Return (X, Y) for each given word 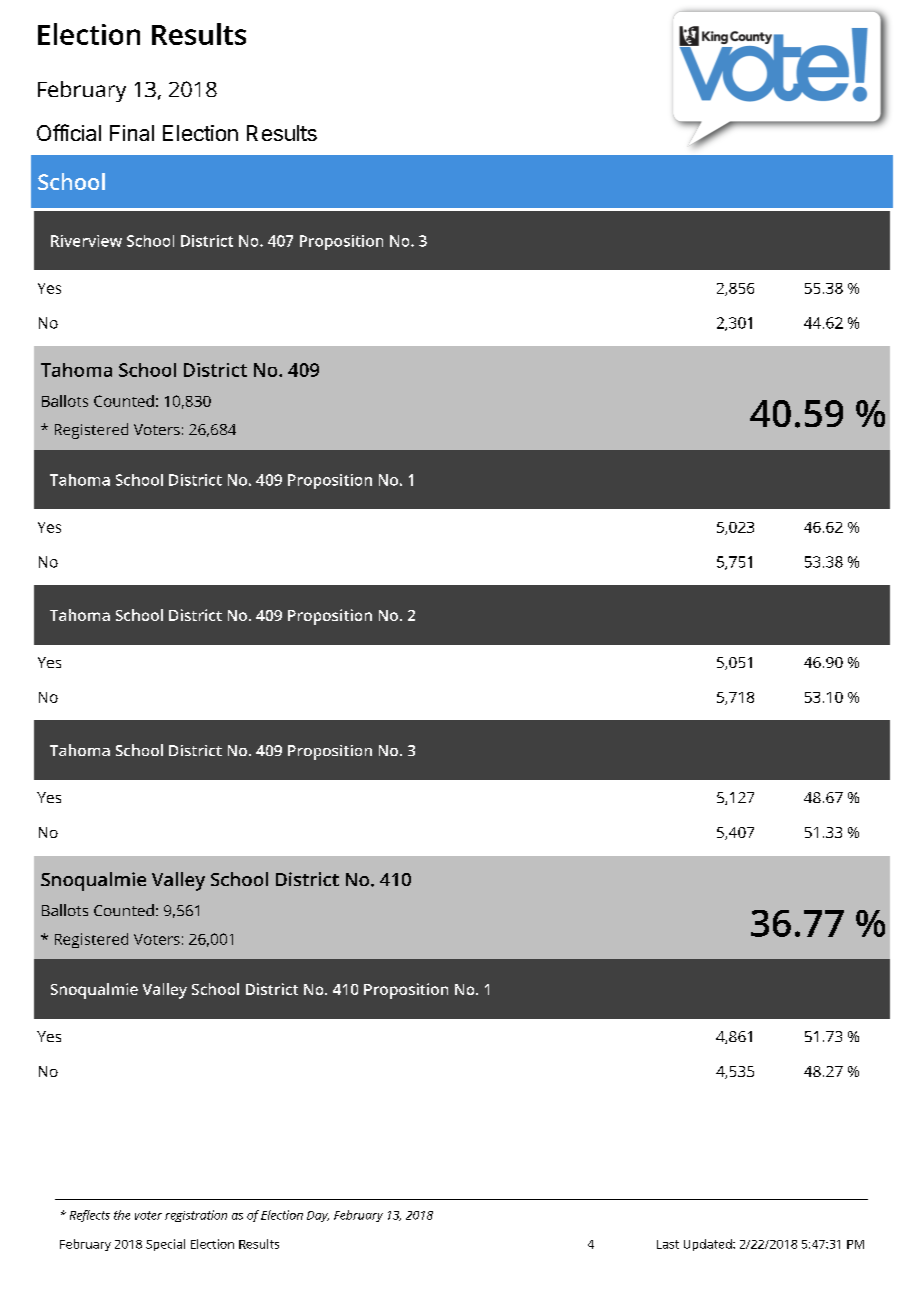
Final (132, 133)
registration (196, 1216)
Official (69, 132)
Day (318, 1216)
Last (668, 1244)
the (122, 1215)
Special (165, 1245)
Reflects (90, 1216)
